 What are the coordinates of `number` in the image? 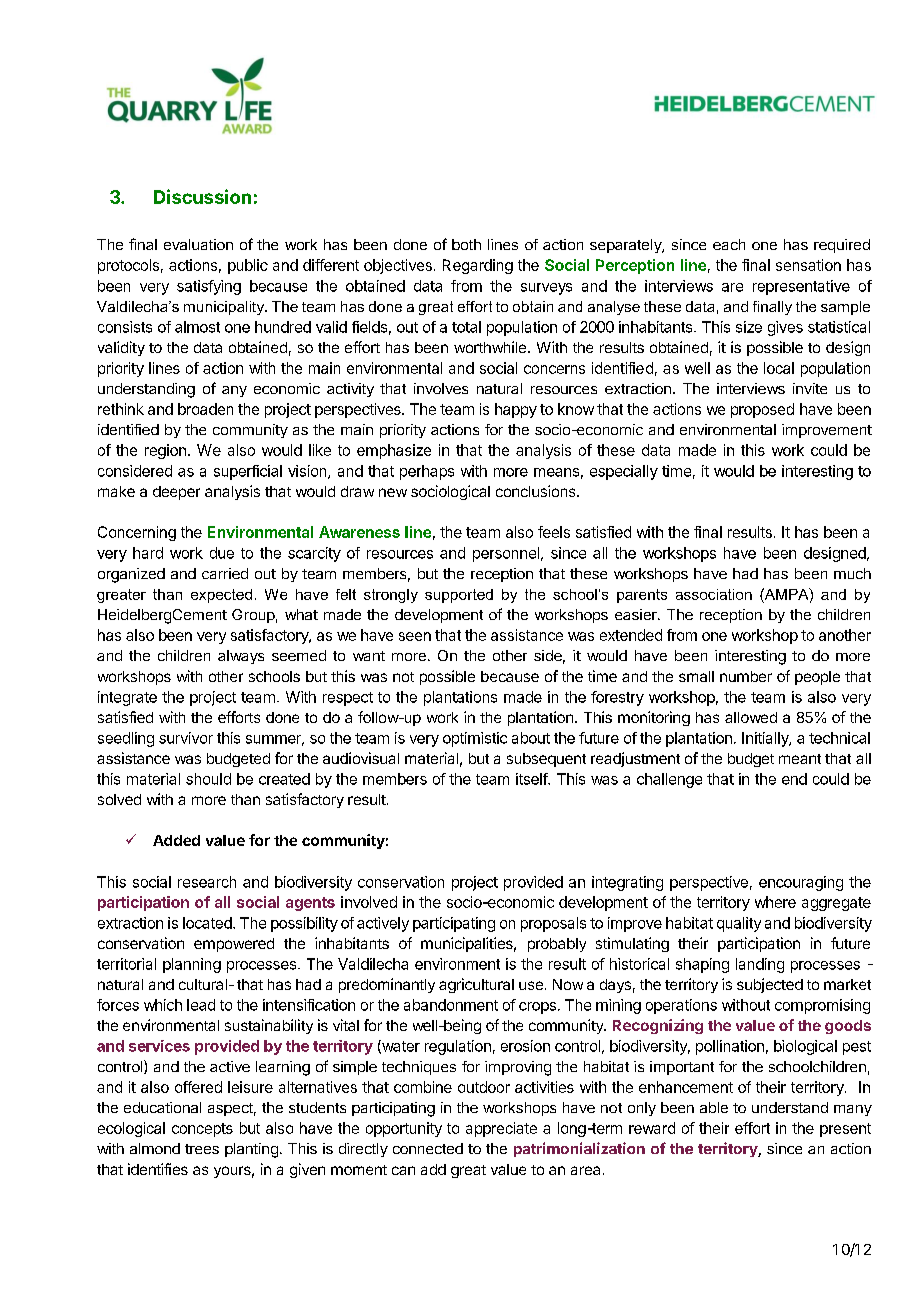 It's located at (746, 676).
